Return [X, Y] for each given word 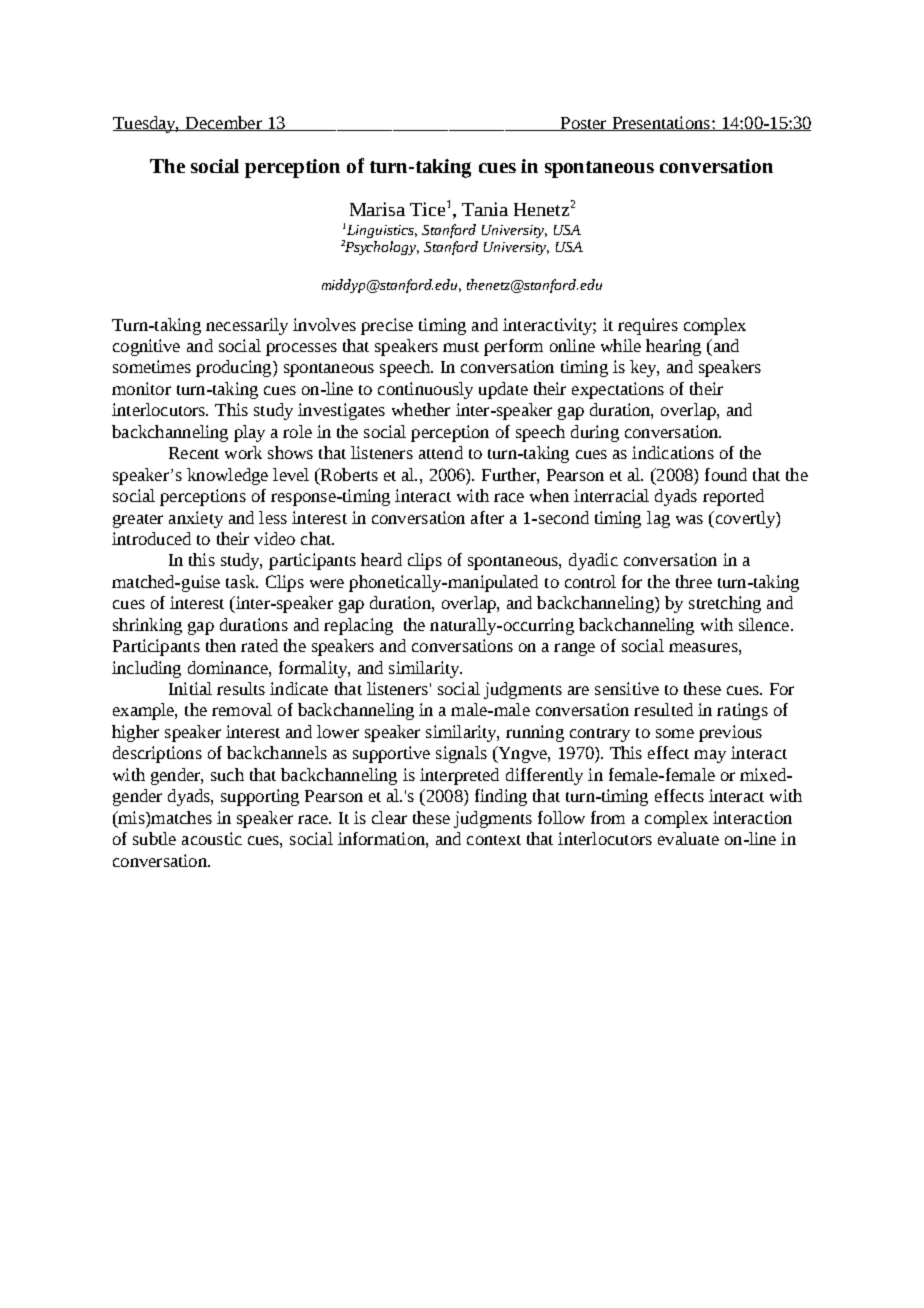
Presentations [661, 123]
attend [441, 452]
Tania [485, 209]
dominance [229, 667]
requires [648, 326]
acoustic [212, 838]
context [494, 840]
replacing [358, 626]
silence [764, 624]
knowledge [227, 476]
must [461, 347]
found [726, 474]
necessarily [247, 326]
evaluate [688, 838]
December [223, 123]
